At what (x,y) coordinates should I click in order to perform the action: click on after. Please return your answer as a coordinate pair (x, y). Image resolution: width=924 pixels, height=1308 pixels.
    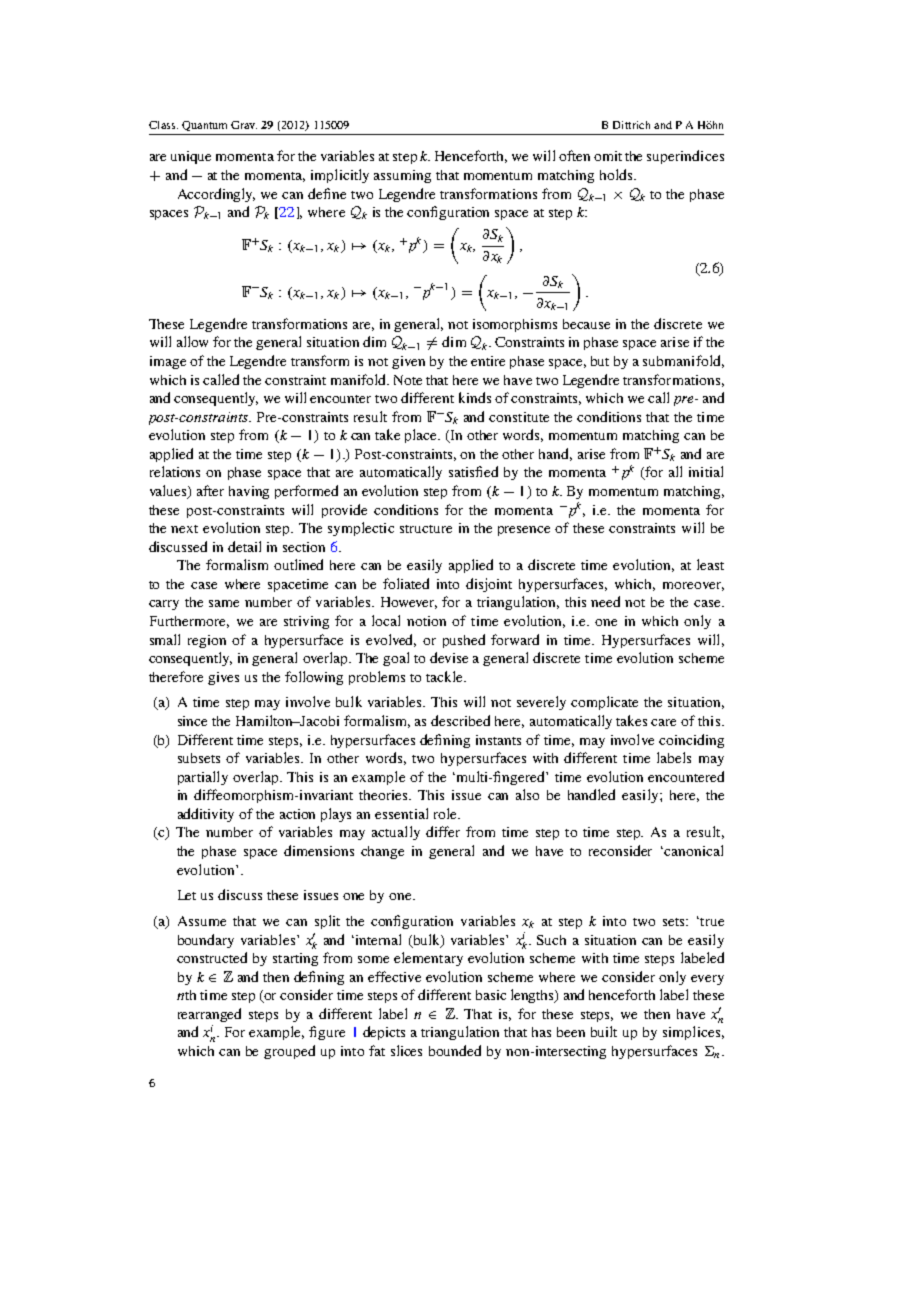
    Looking at the image, I should click on (210, 490).
